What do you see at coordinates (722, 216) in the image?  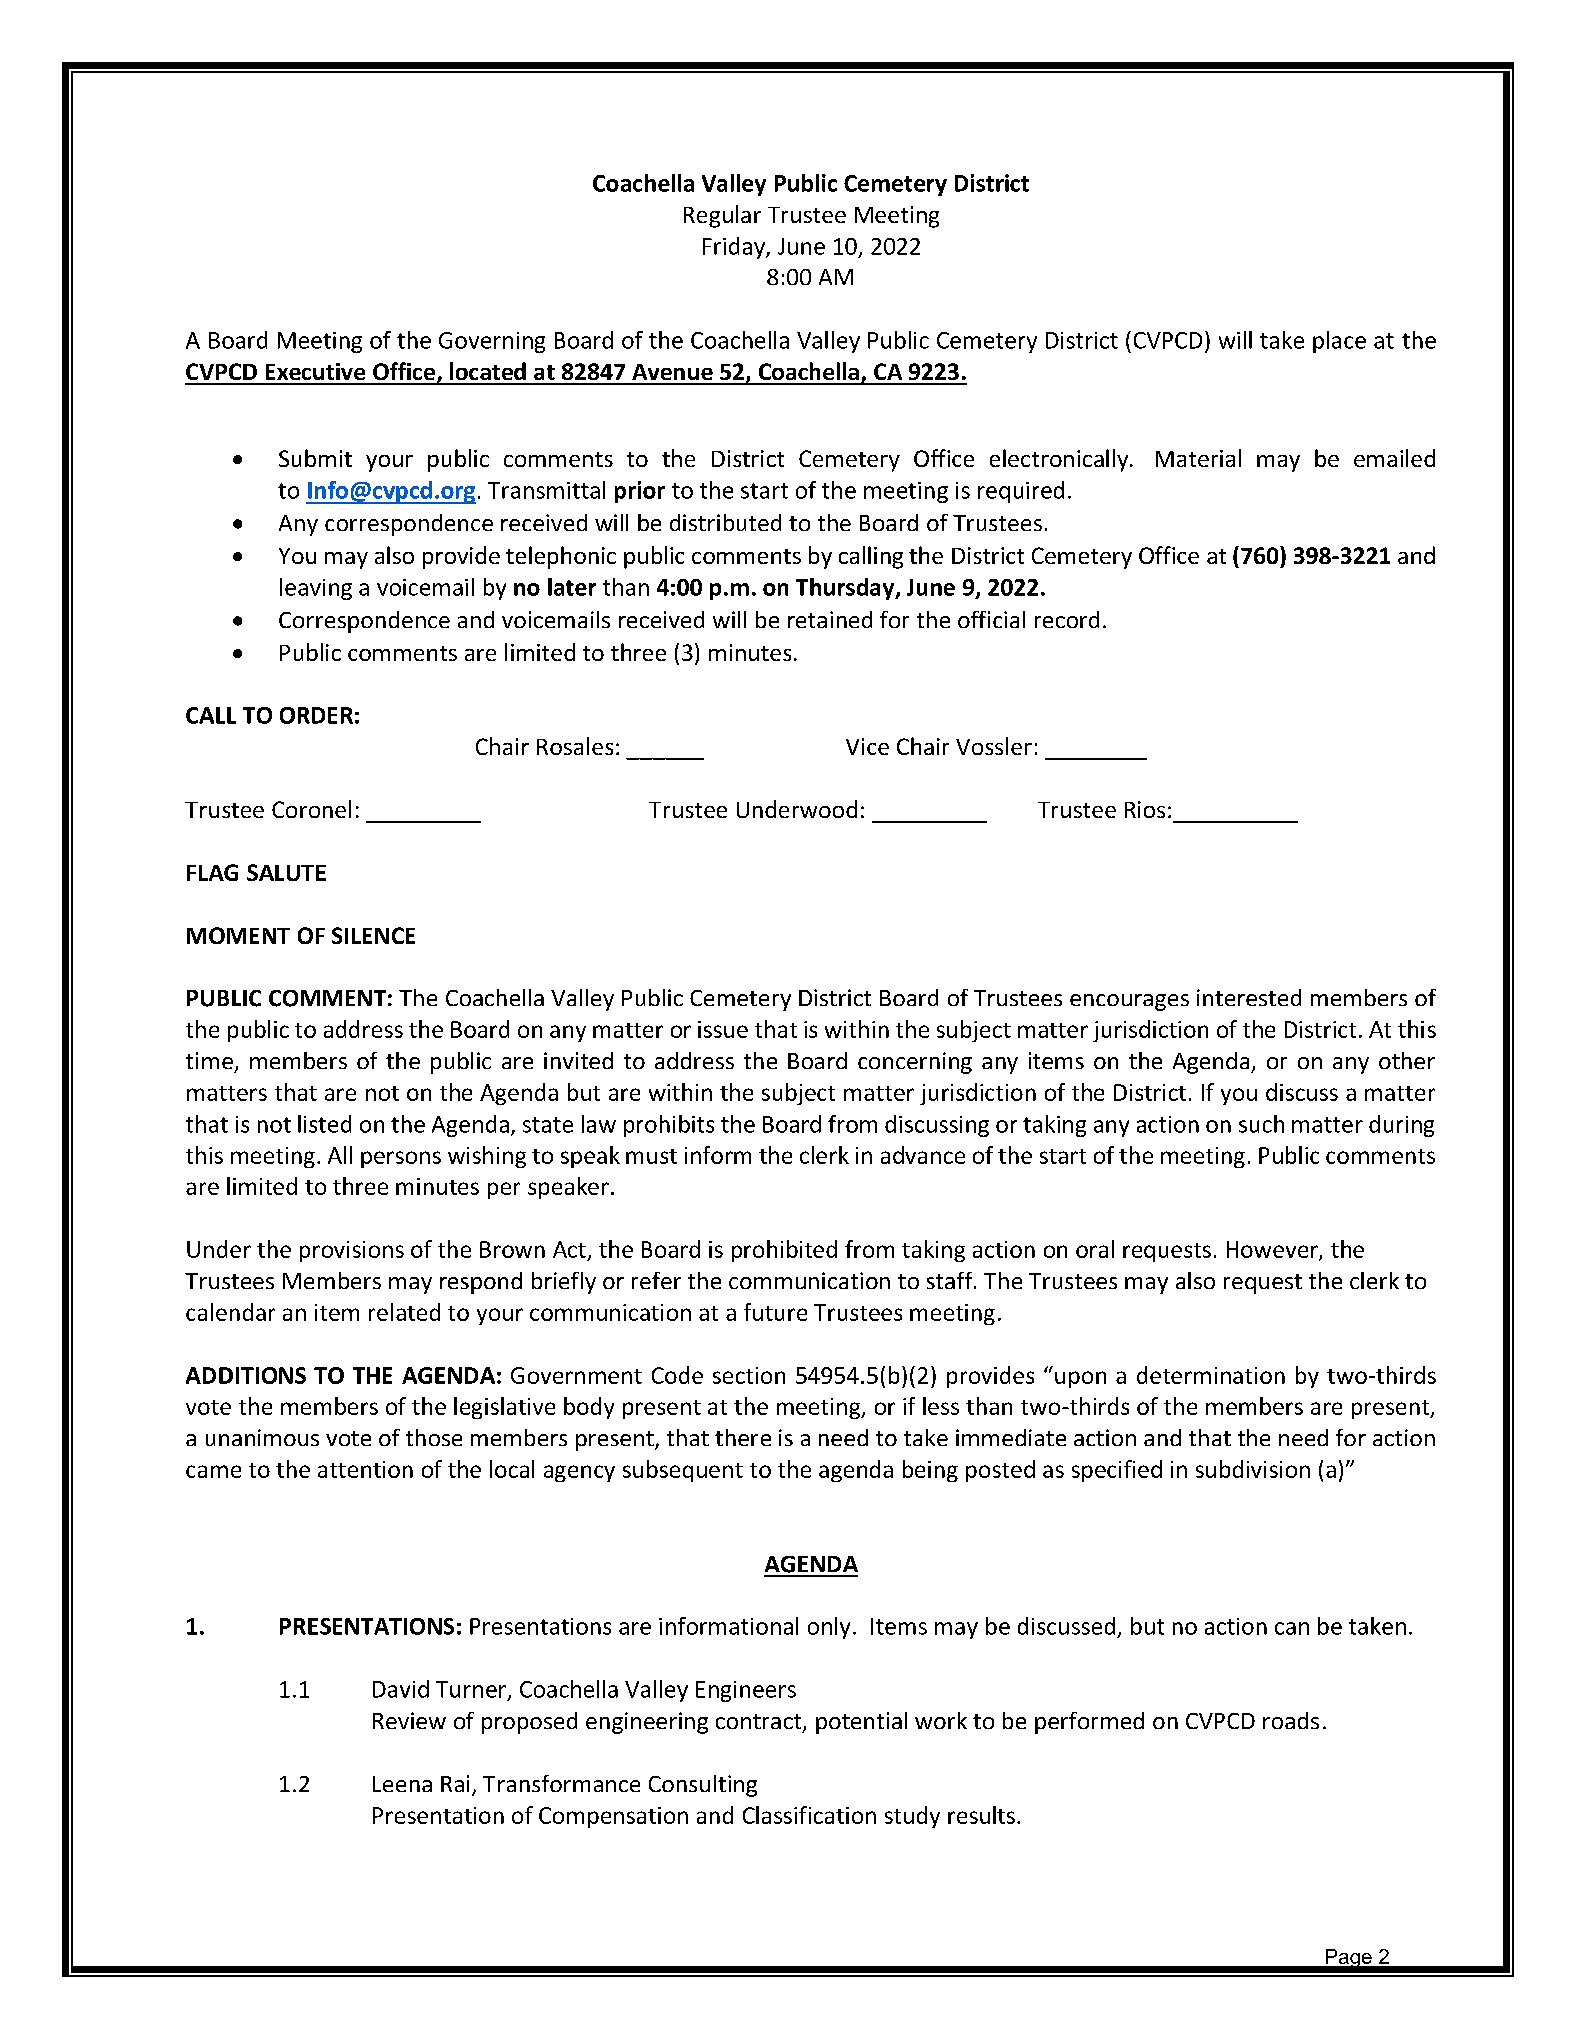 I see `Regular` at bounding box center [722, 216].
